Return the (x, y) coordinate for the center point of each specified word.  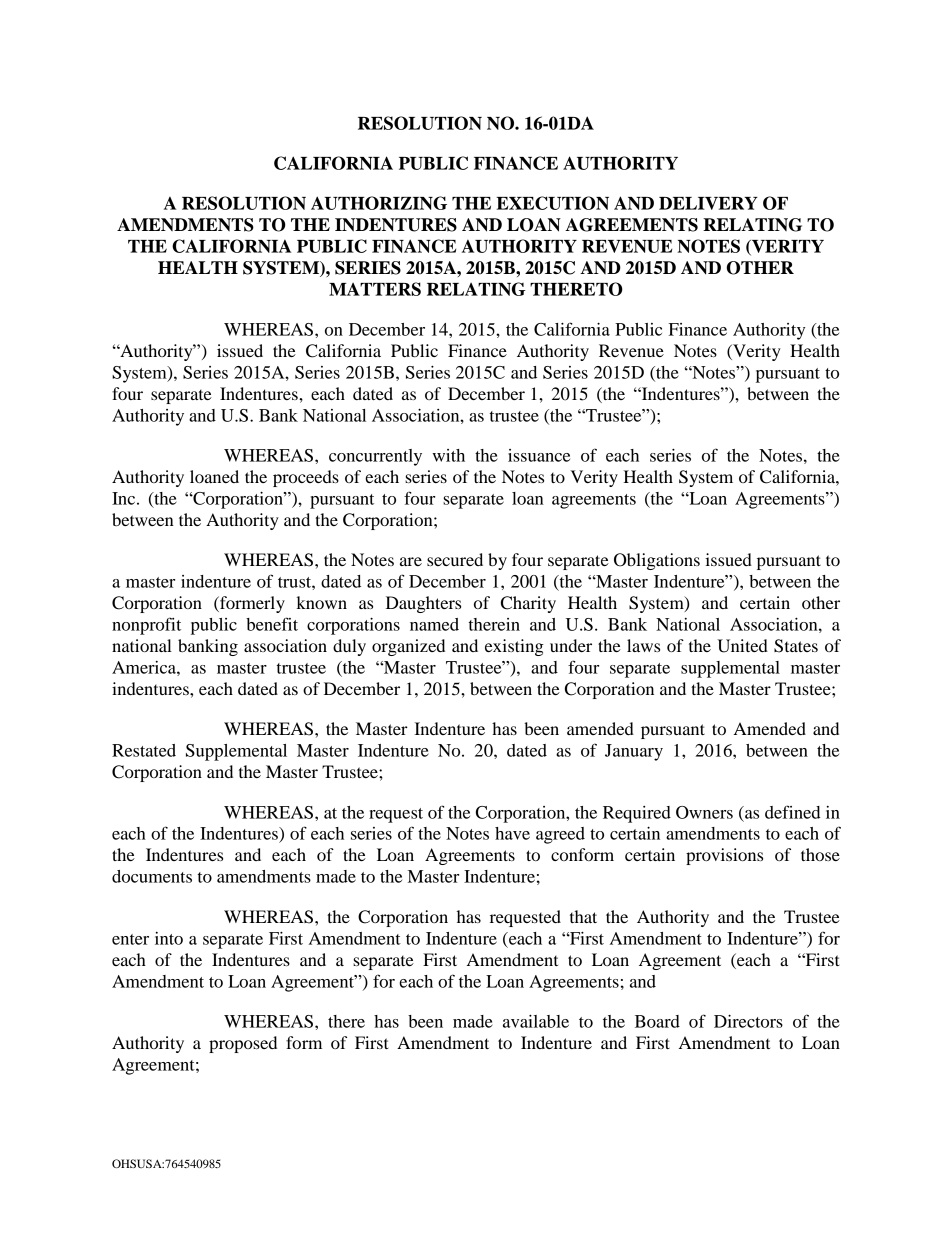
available (536, 1021)
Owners (704, 812)
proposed (243, 1044)
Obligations (657, 561)
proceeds (306, 478)
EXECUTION (552, 203)
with (448, 455)
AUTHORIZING (379, 203)
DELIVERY (708, 203)
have (512, 833)
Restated (144, 750)
